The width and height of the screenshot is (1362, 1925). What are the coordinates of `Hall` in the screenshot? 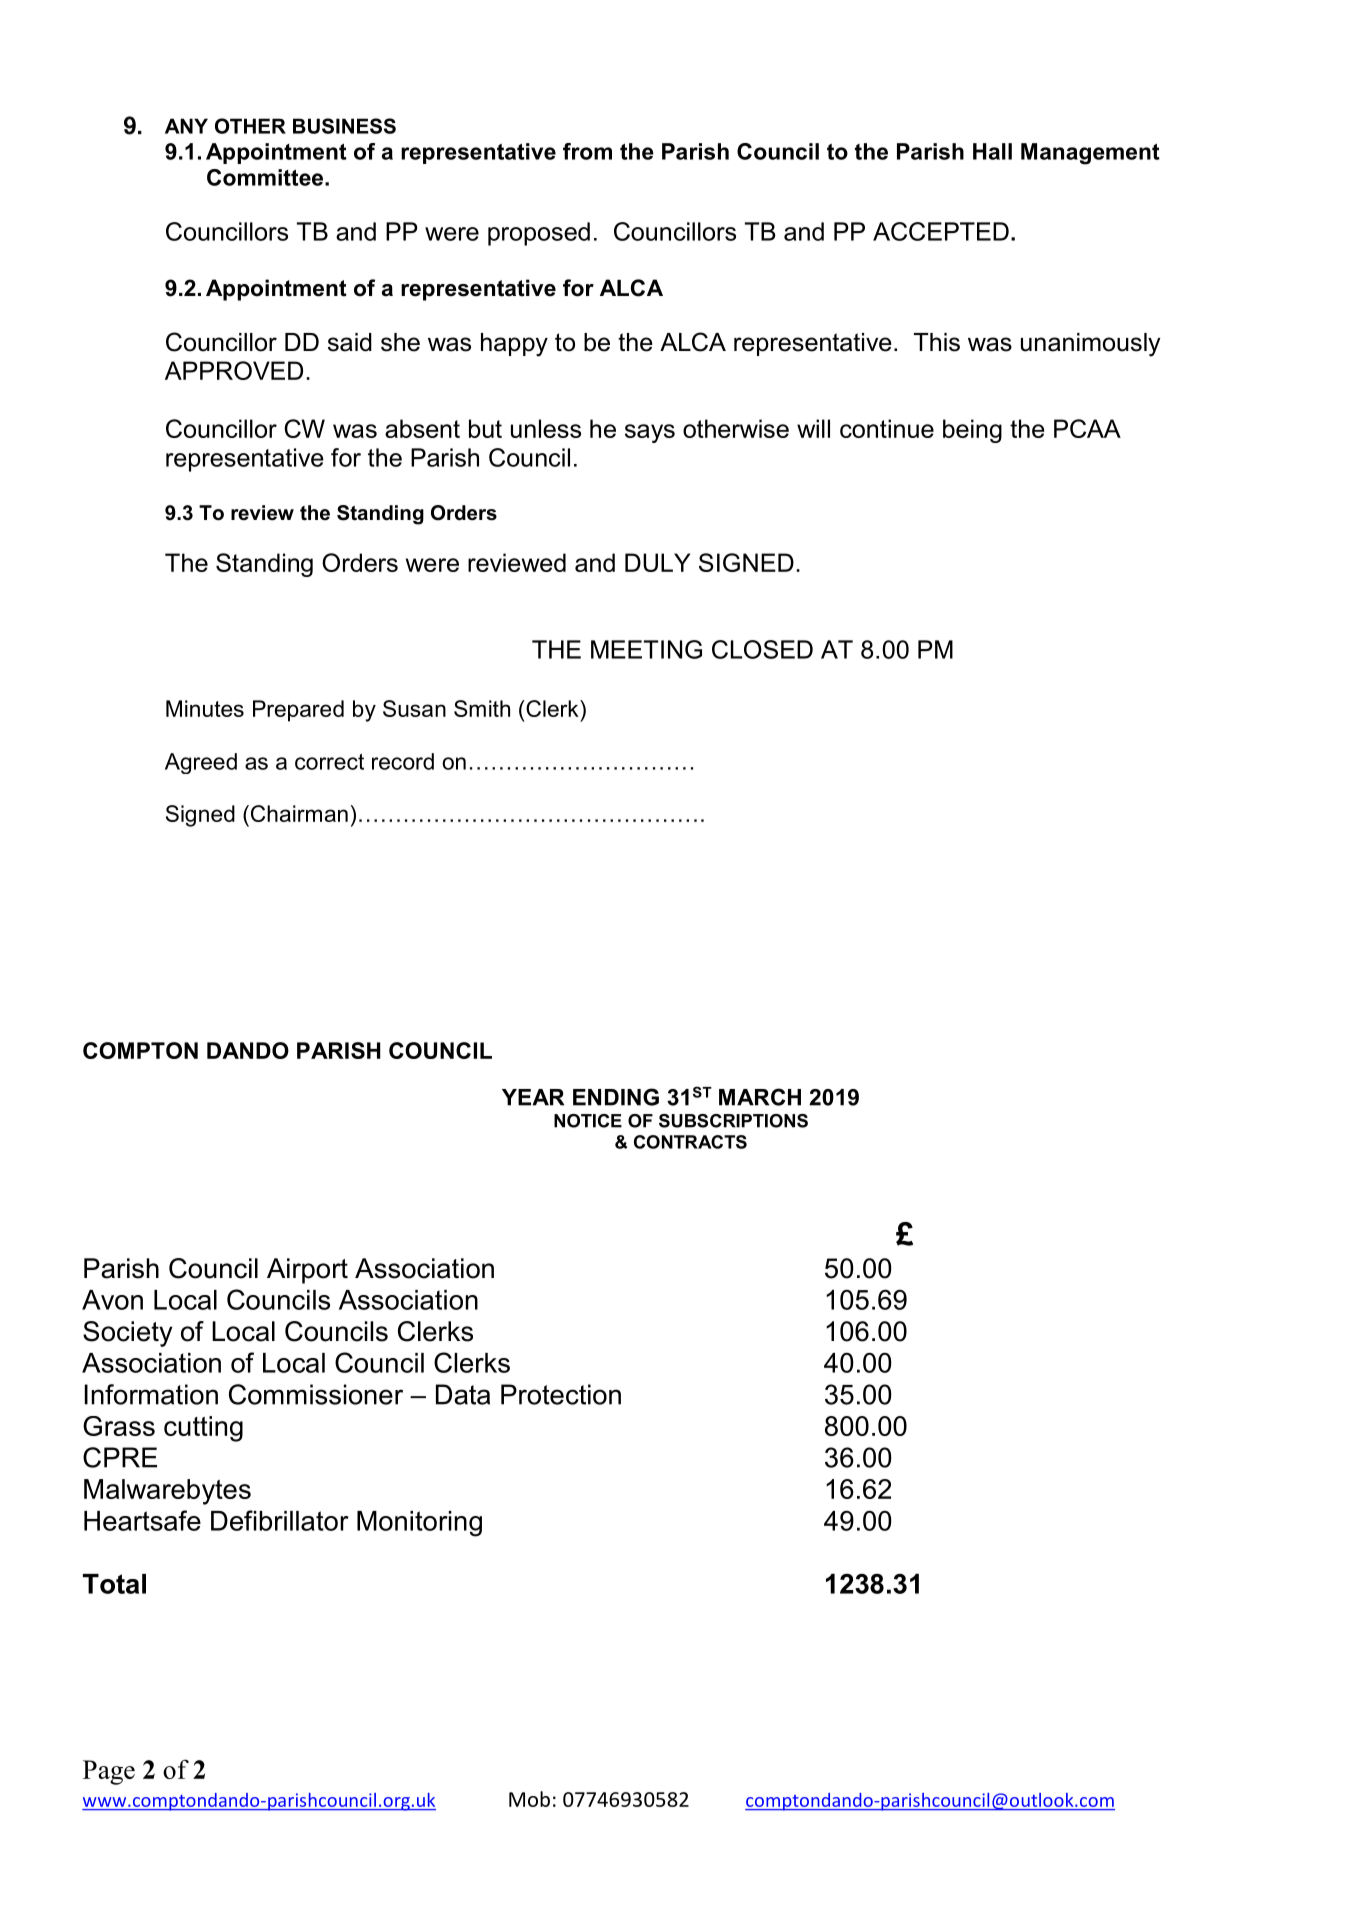 It's located at (992, 151).
